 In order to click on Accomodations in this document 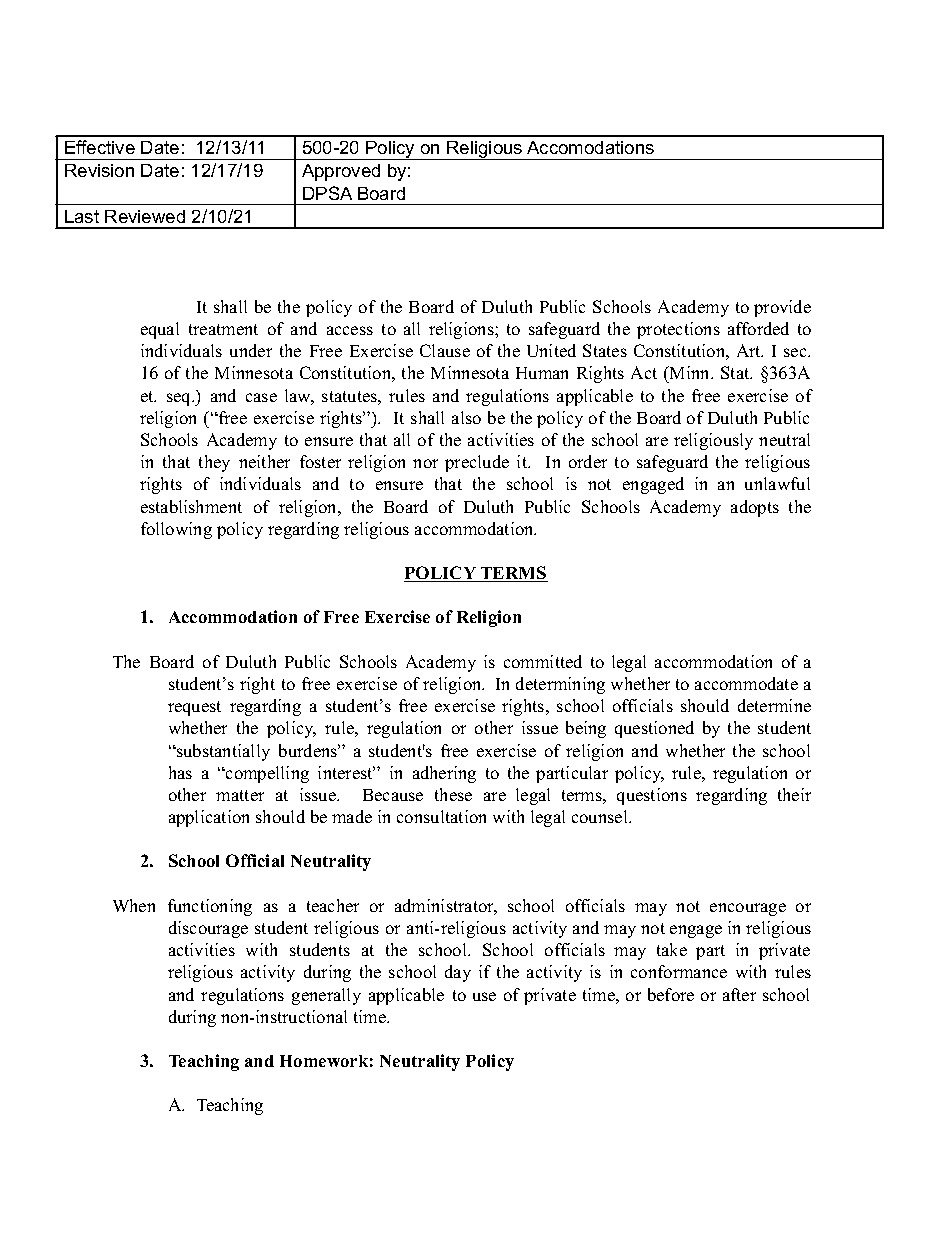, I will do `click(590, 147)`.
